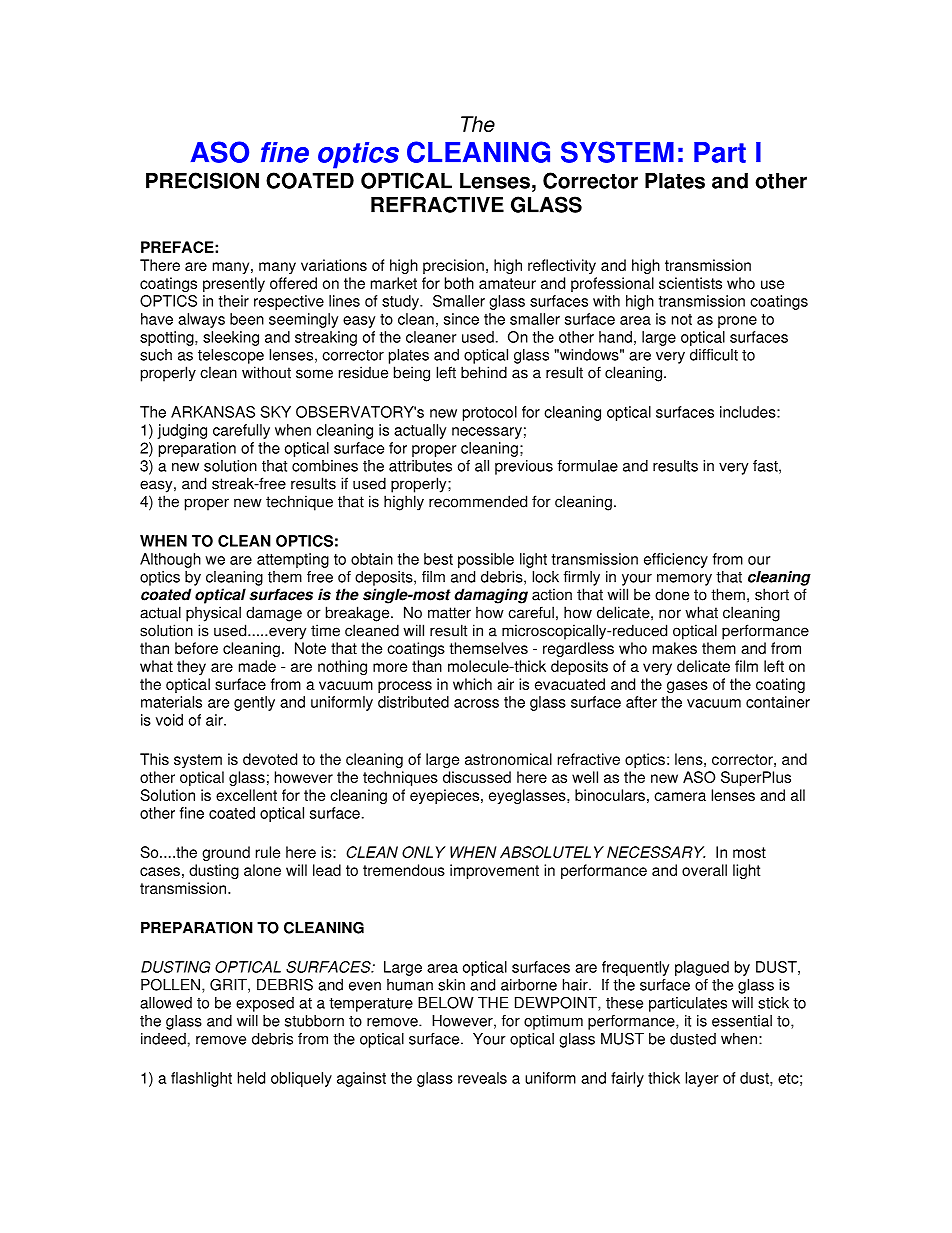 The height and width of the screenshot is (1233, 952). Describe the element at coordinates (246, 795) in the screenshot. I see `excellent` at that location.
